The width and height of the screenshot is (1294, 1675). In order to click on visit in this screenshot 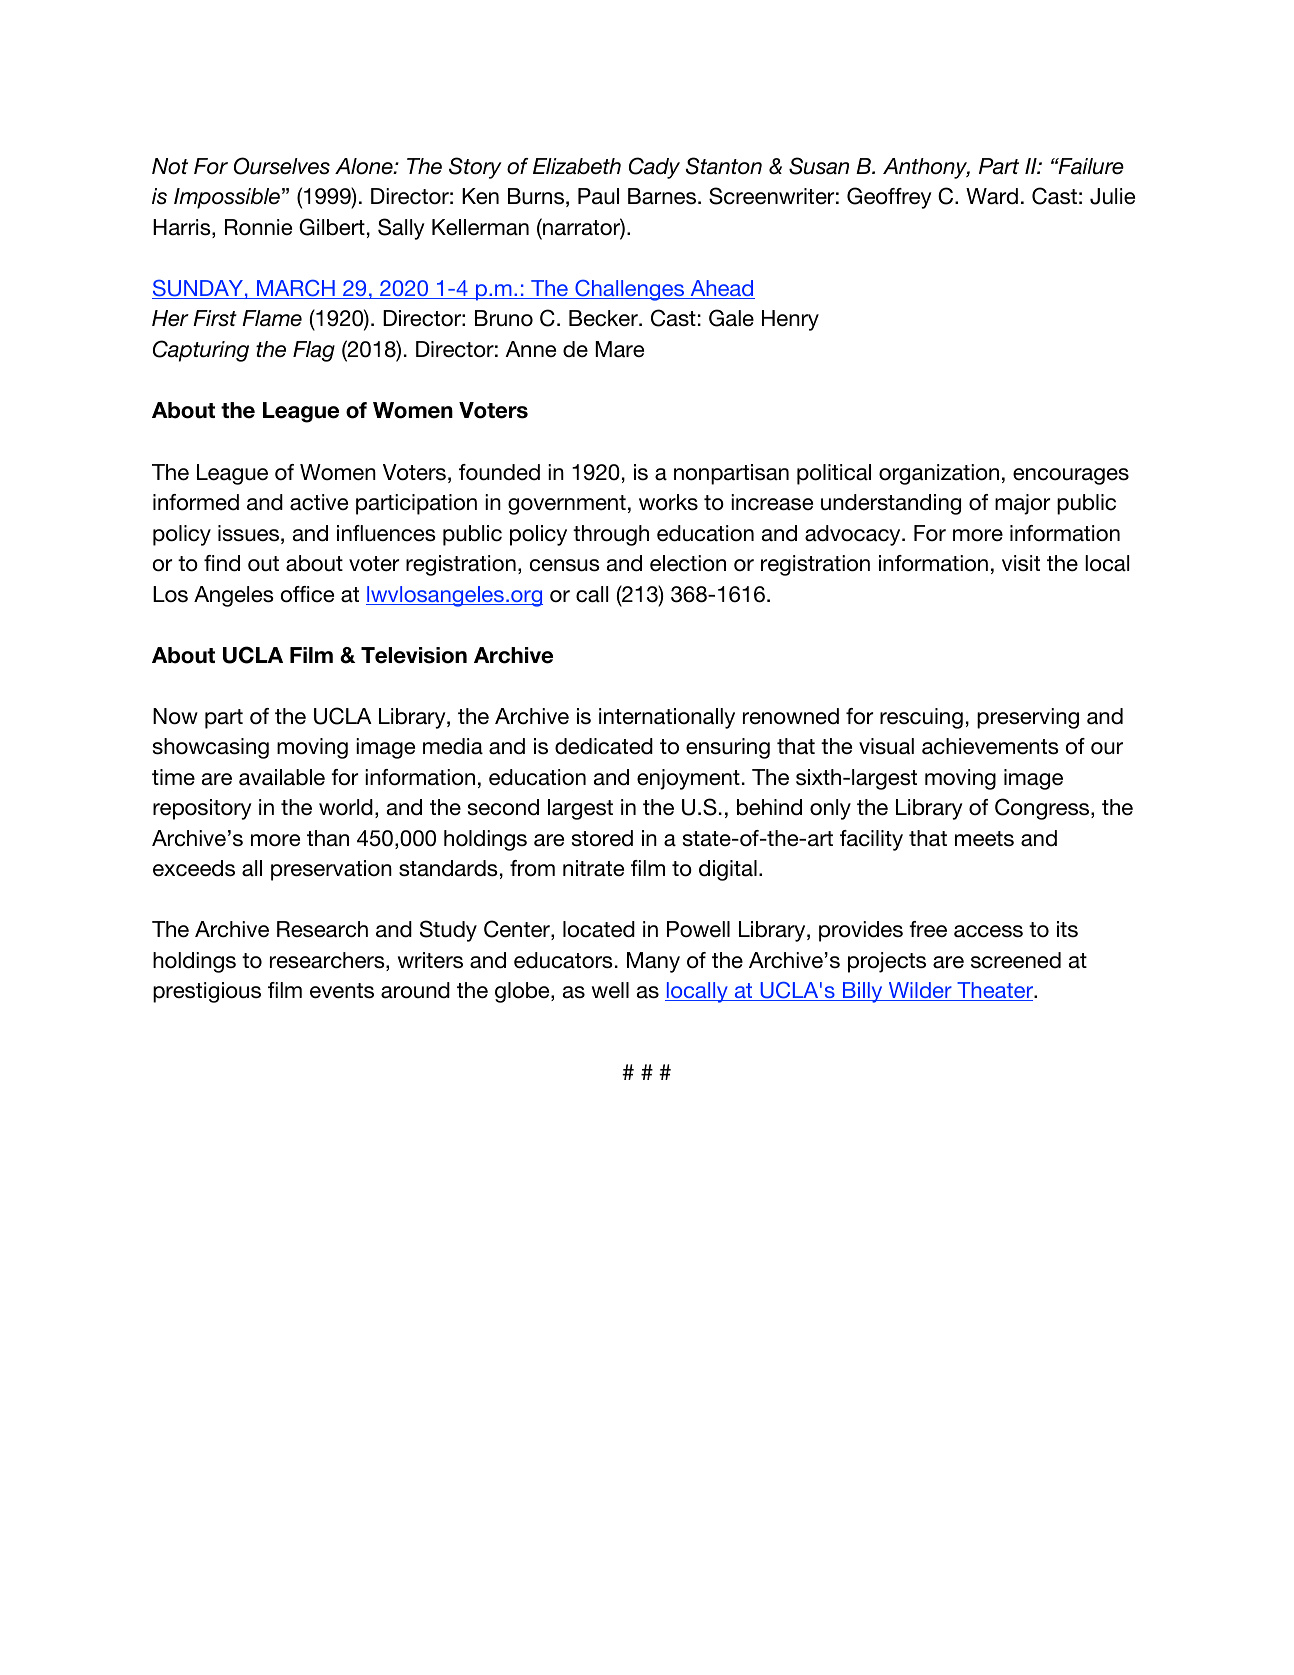, I will do `click(1021, 563)`.
